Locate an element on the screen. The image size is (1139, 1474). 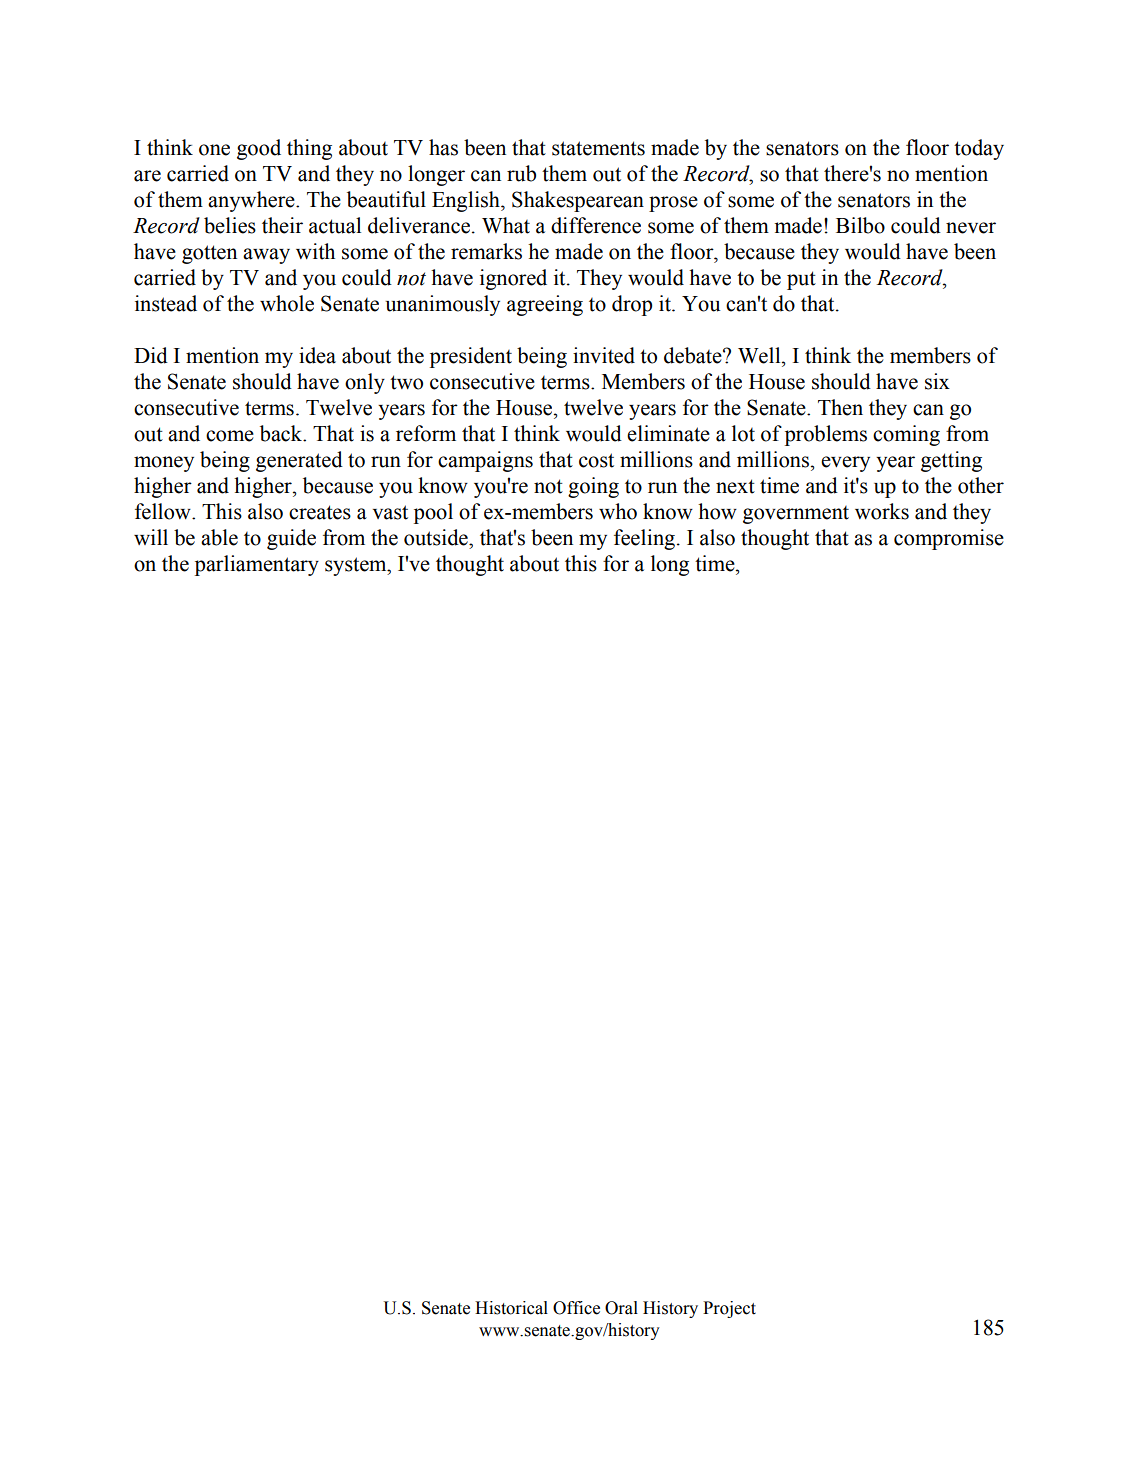
parliamentary is located at coordinates (257, 565).
